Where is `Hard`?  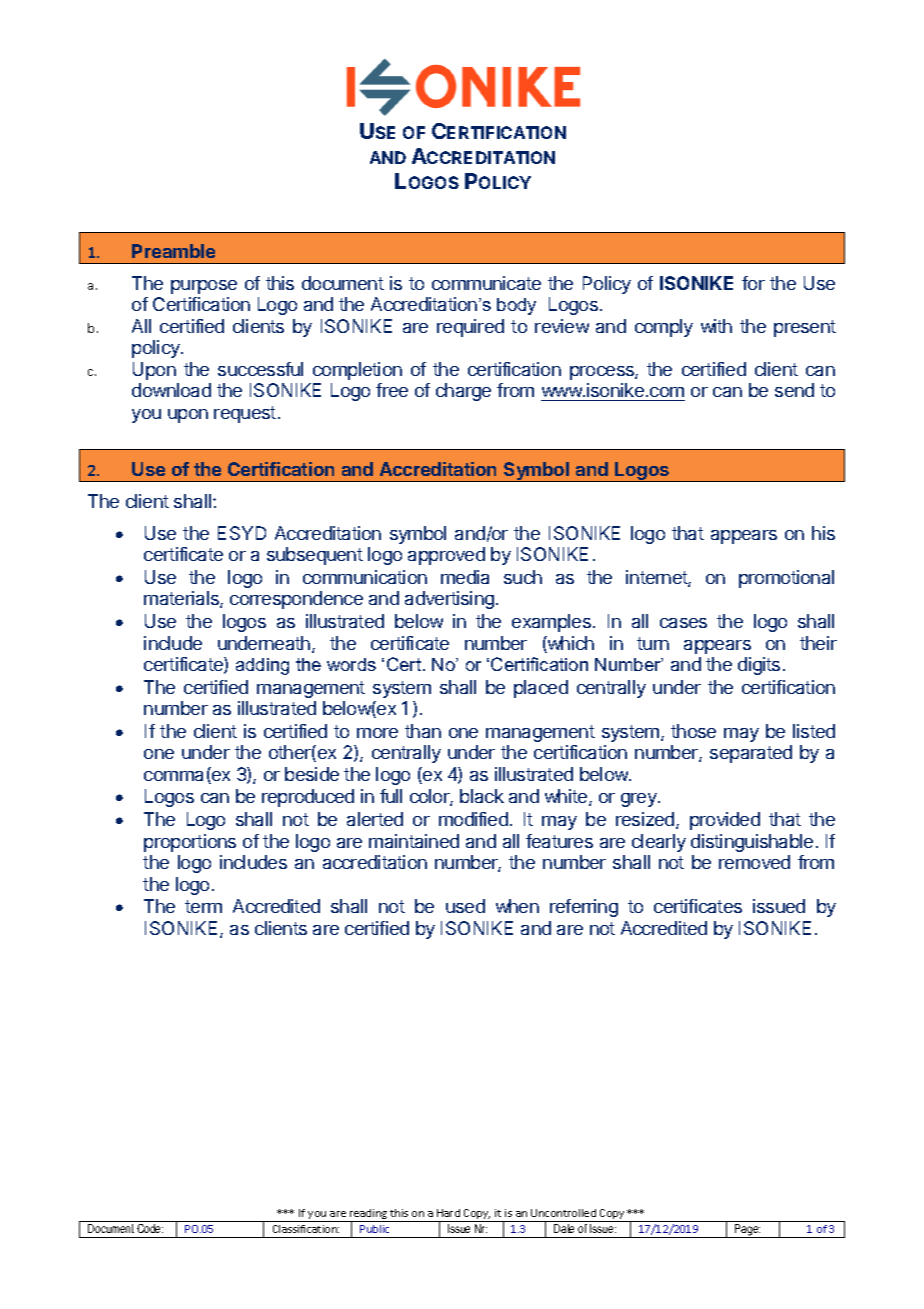
Hard is located at coordinates (448, 1213).
